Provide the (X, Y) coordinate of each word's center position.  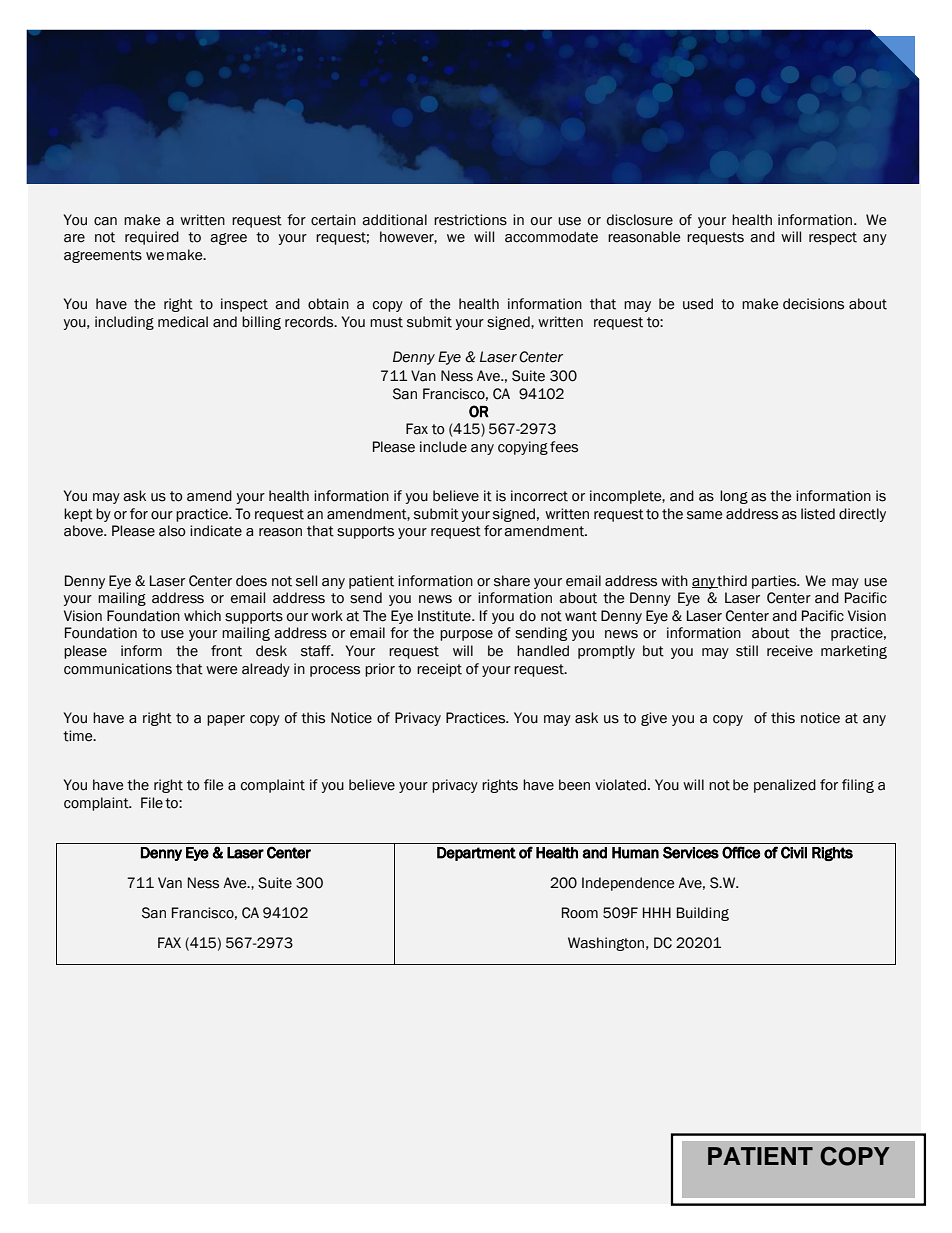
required (152, 238)
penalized (785, 786)
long (734, 497)
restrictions (470, 220)
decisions (813, 304)
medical (183, 322)
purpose (466, 635)
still (747, 651)
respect (833, 238)
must (386, 322)
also (172, 531)
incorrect (539, 496)
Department (476, 854)
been (574, 785)
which (202, 616)
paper (226, 720)
